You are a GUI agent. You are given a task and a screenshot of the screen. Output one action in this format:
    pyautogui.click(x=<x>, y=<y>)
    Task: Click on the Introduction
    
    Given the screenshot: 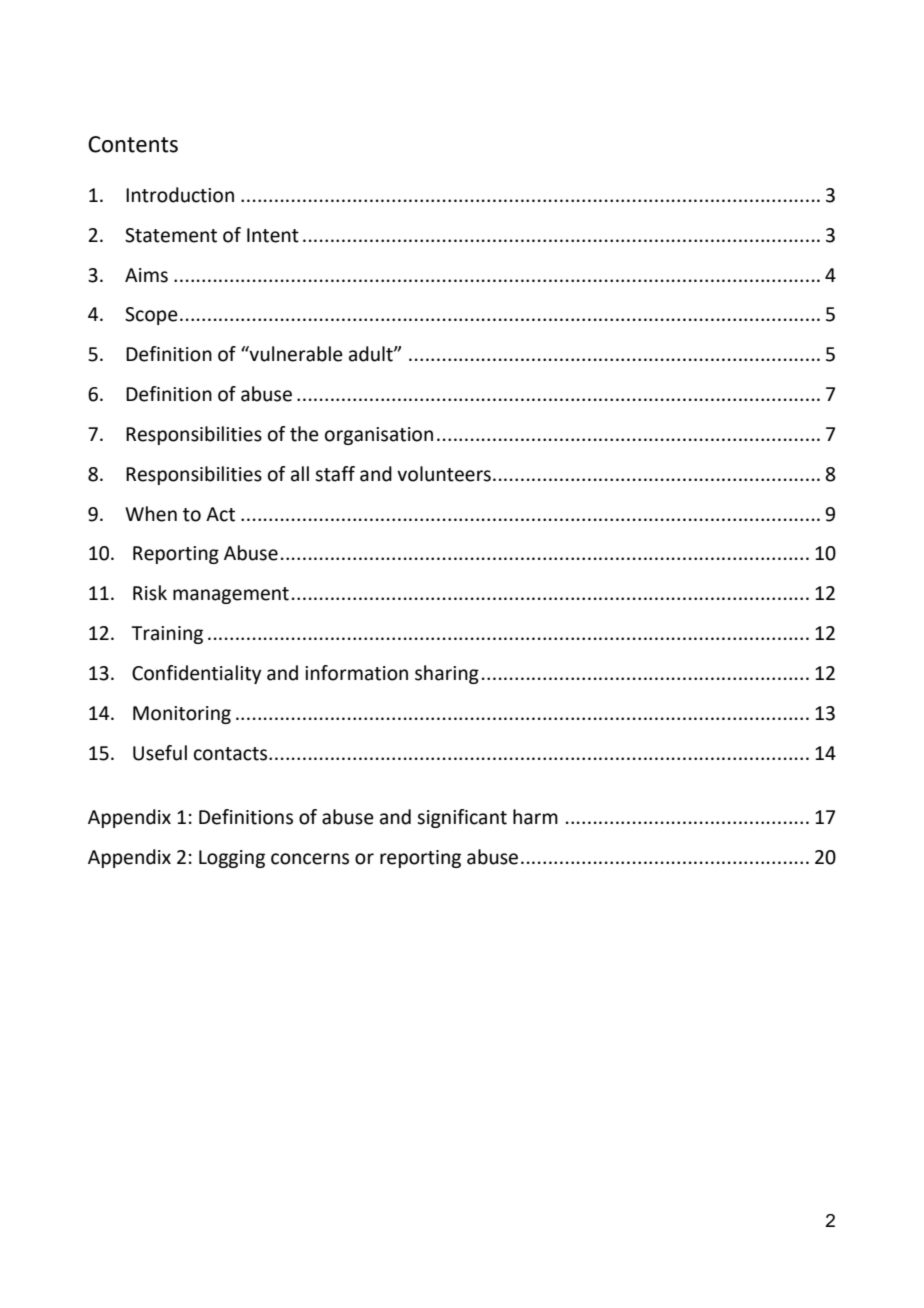 What is the action you would take?
    pyautogui.click(x=180, y=195)
